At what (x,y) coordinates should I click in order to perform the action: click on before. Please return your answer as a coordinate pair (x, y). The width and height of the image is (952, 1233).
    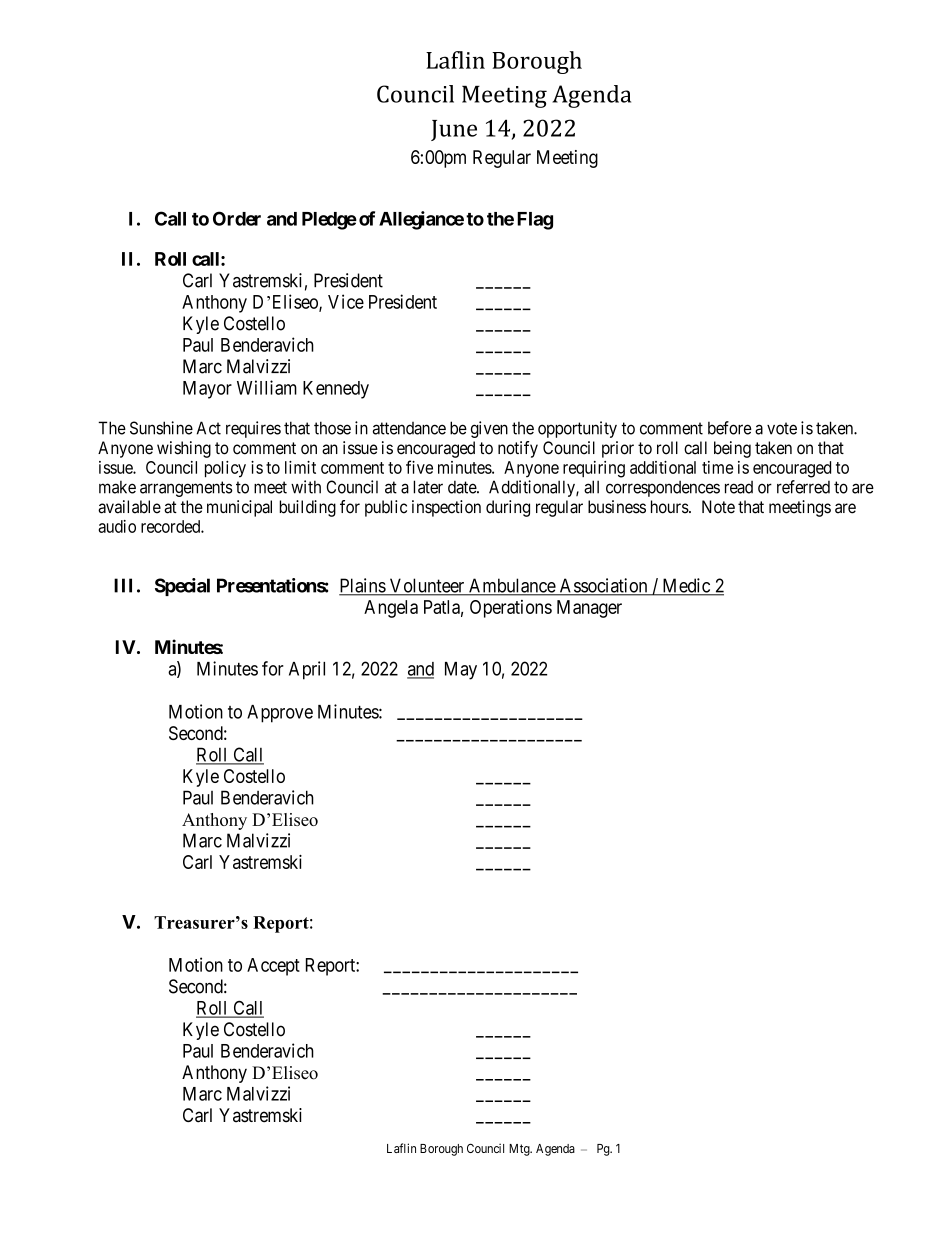
    Looking at the image, I should click on (730, 428).
